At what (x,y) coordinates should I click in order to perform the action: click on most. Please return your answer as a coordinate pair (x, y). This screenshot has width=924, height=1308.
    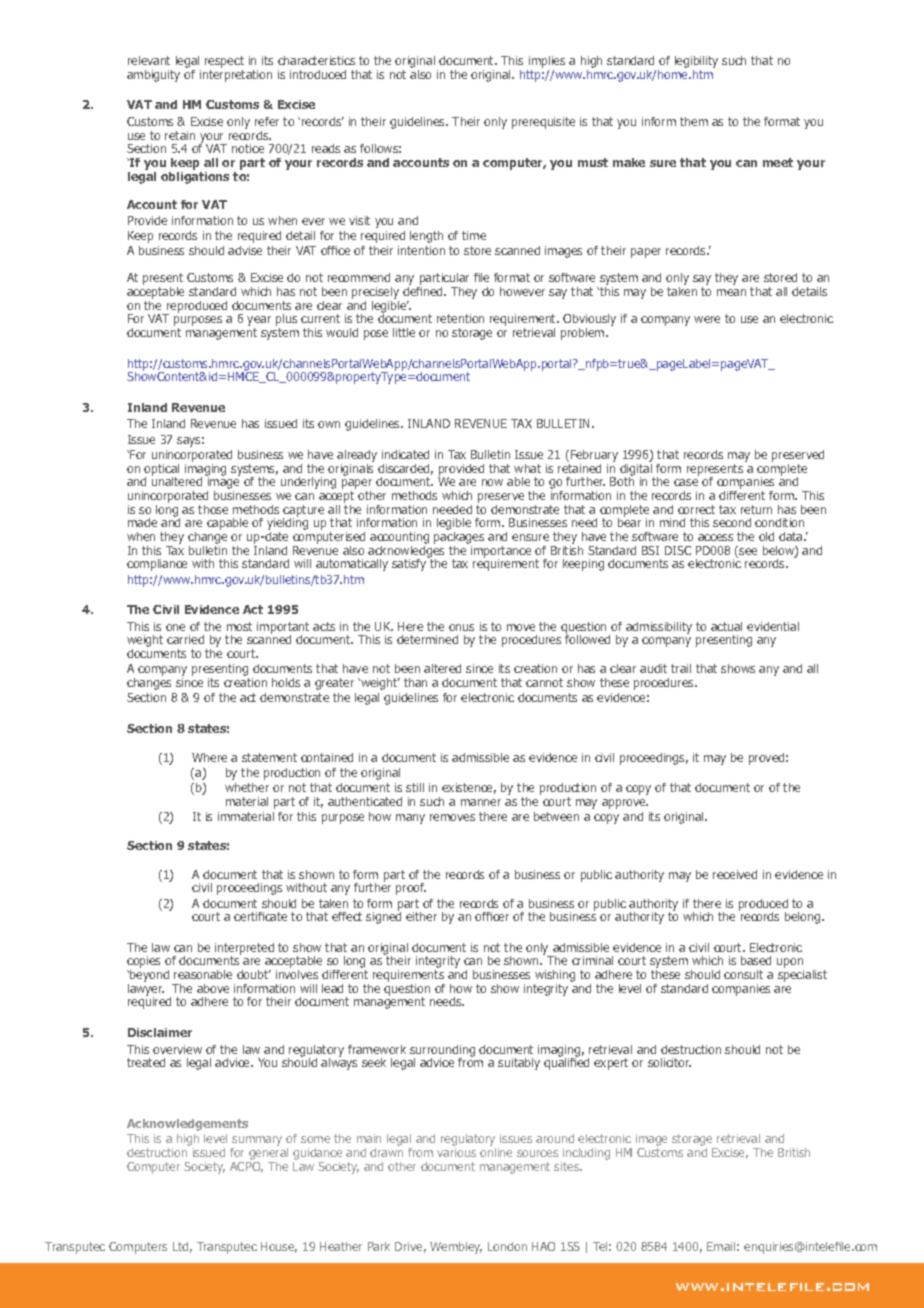
    Looking at the image, I should click on (239, 626).
